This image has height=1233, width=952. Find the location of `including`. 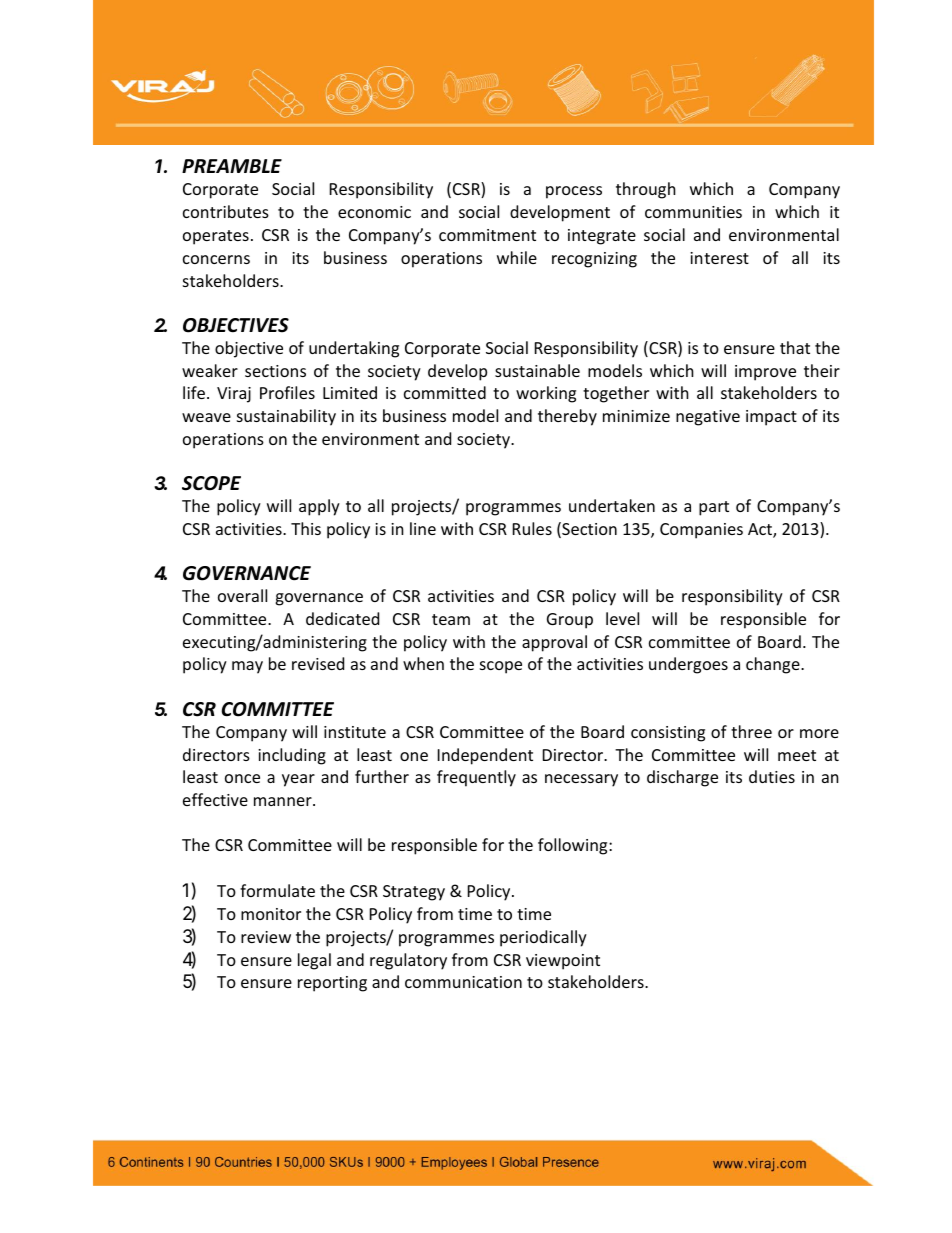

including is located at coordinates (292, 756).
